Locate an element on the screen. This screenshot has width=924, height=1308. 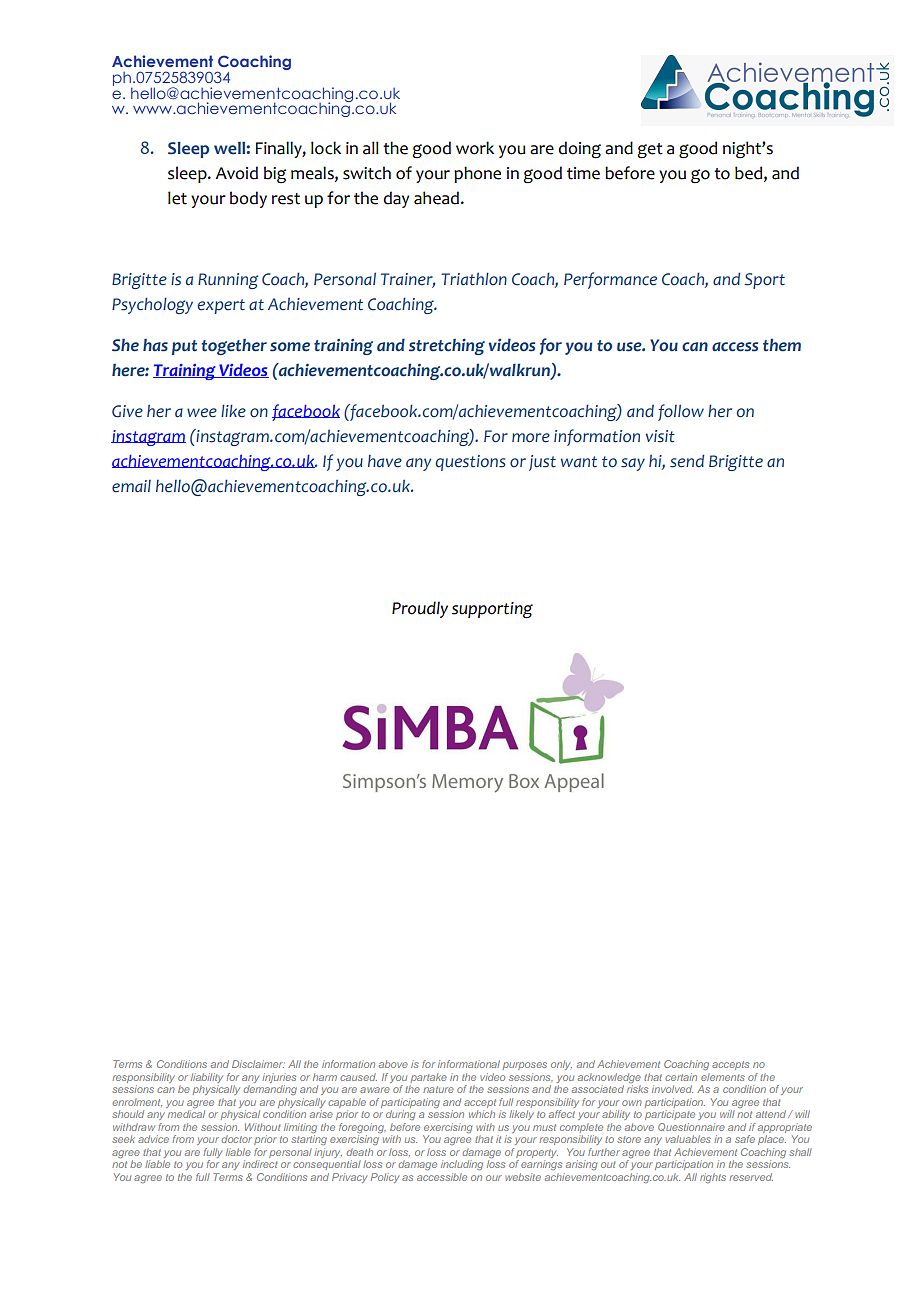
phone is located at coordinates (477, 174).
